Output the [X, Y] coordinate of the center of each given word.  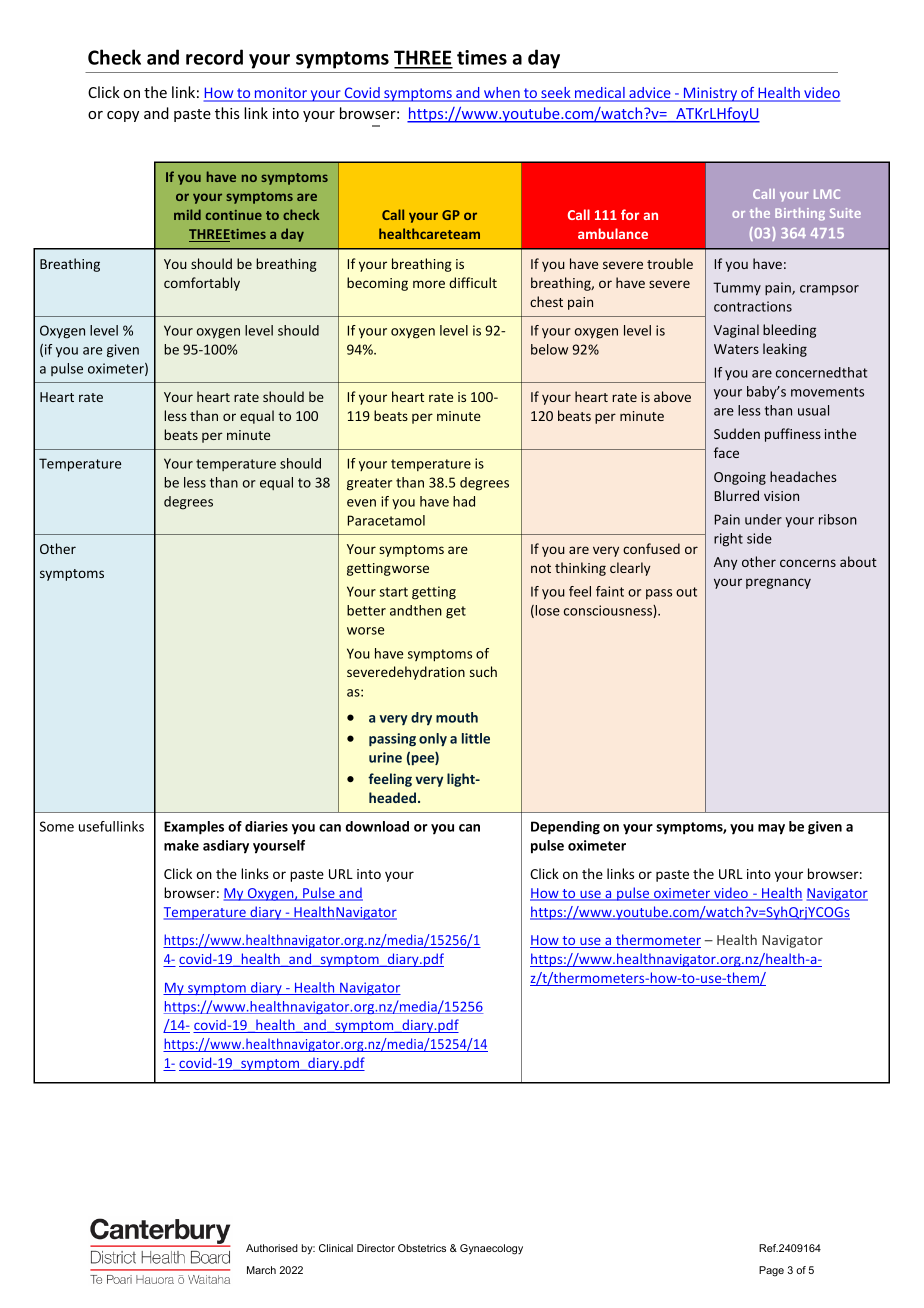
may [771, 829]
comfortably [202, 284]
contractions [753, 306]
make [181, 845]
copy [123, 116]
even [361, 503]
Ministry [710, 94]
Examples [194, 828]
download [377, 826]
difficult [473, 282]
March [261, 1270]
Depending [565, 828]
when [502, 94]
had [464, 501]
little [476, 738]
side [759, 538]
